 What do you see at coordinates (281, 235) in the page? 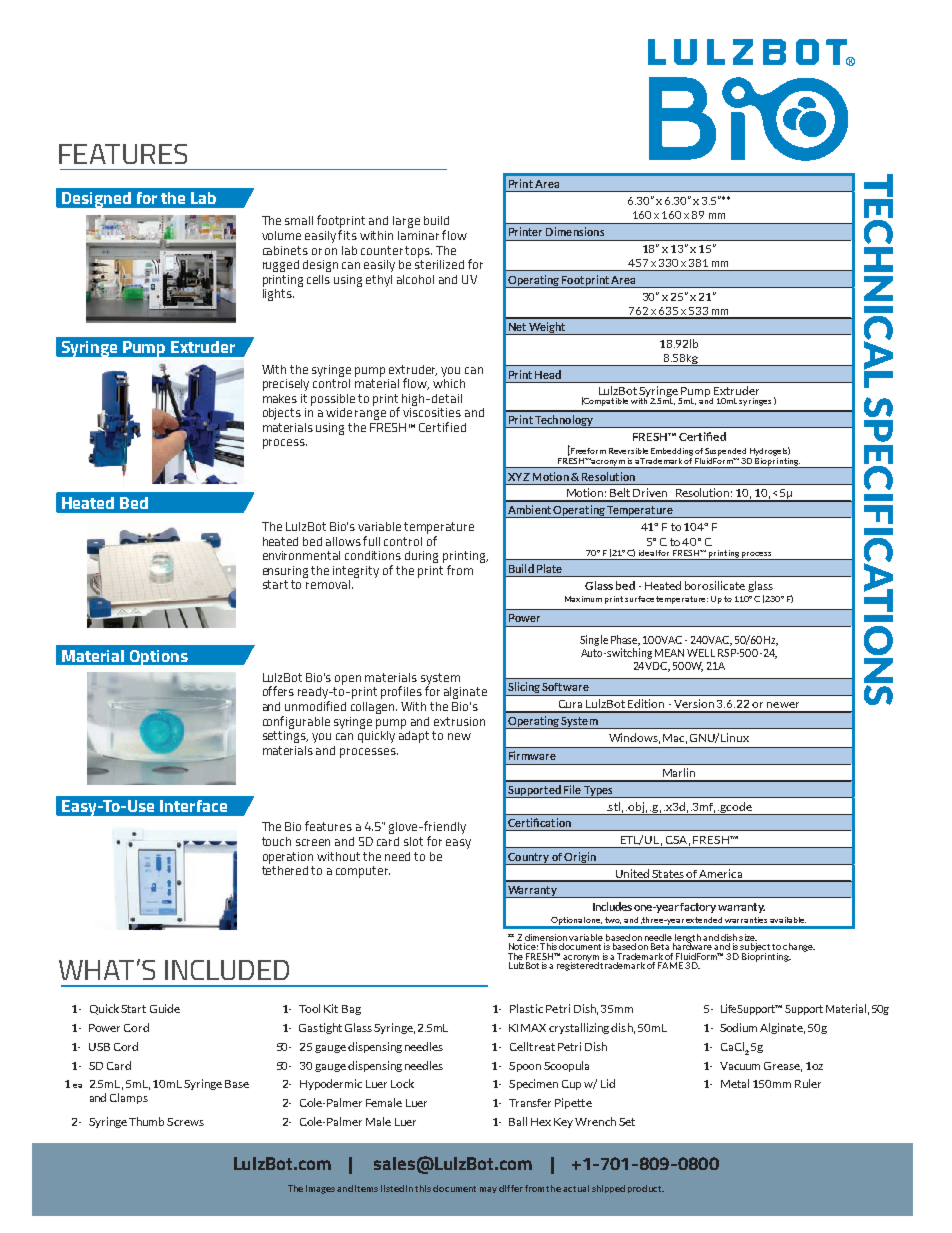
I see `volume` at bounding box center [281, 235].
